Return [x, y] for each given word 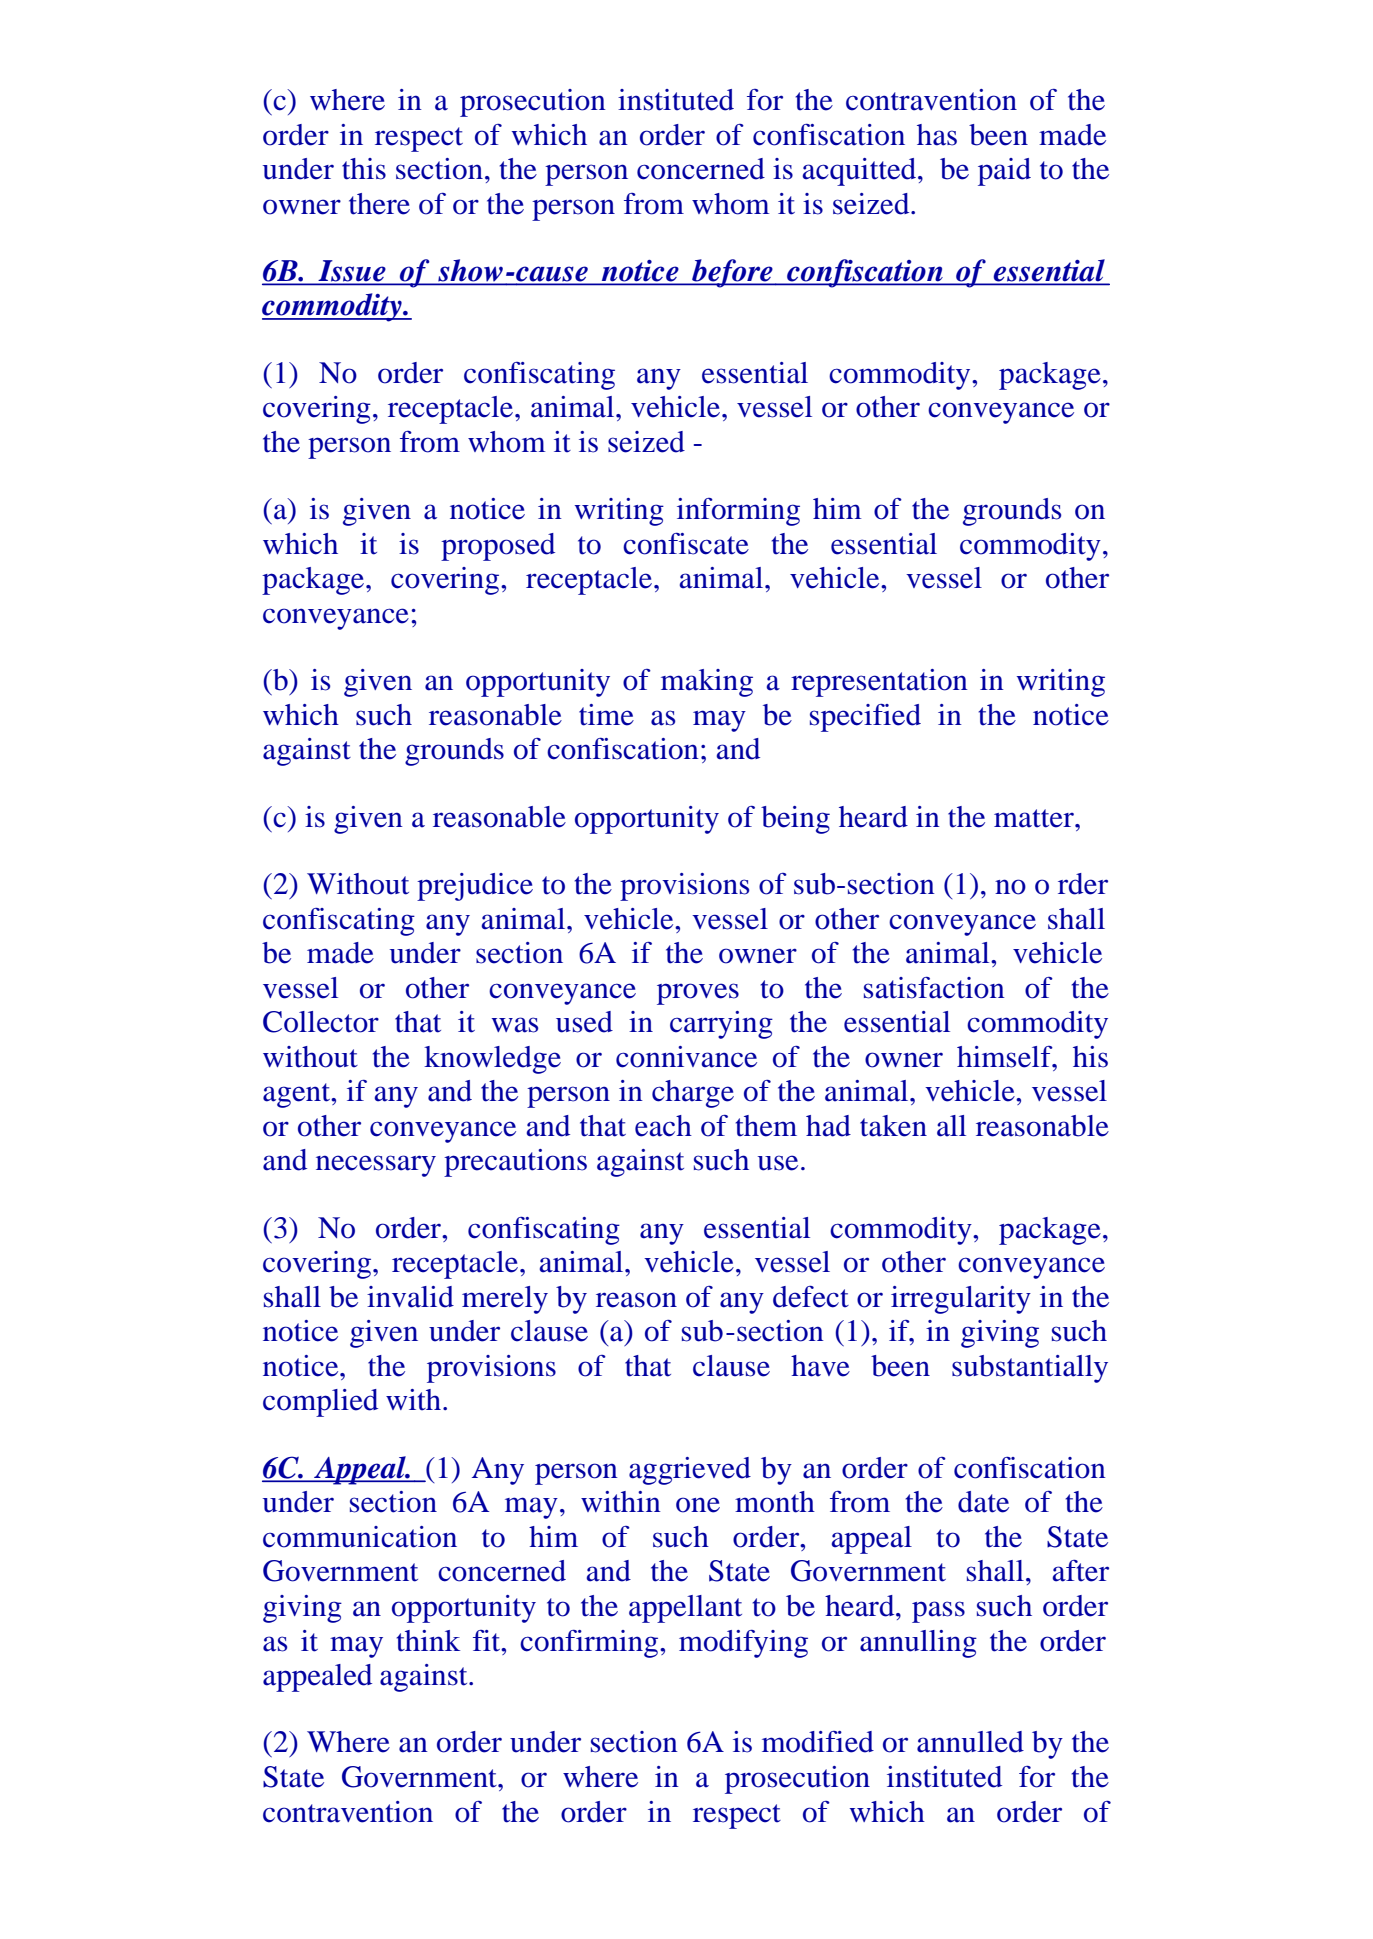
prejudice [475, 887]
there [379, 204]
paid [1004, 172]
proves [698, 994]
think [428, 1641]
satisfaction [934, 988]
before [732, 273]
